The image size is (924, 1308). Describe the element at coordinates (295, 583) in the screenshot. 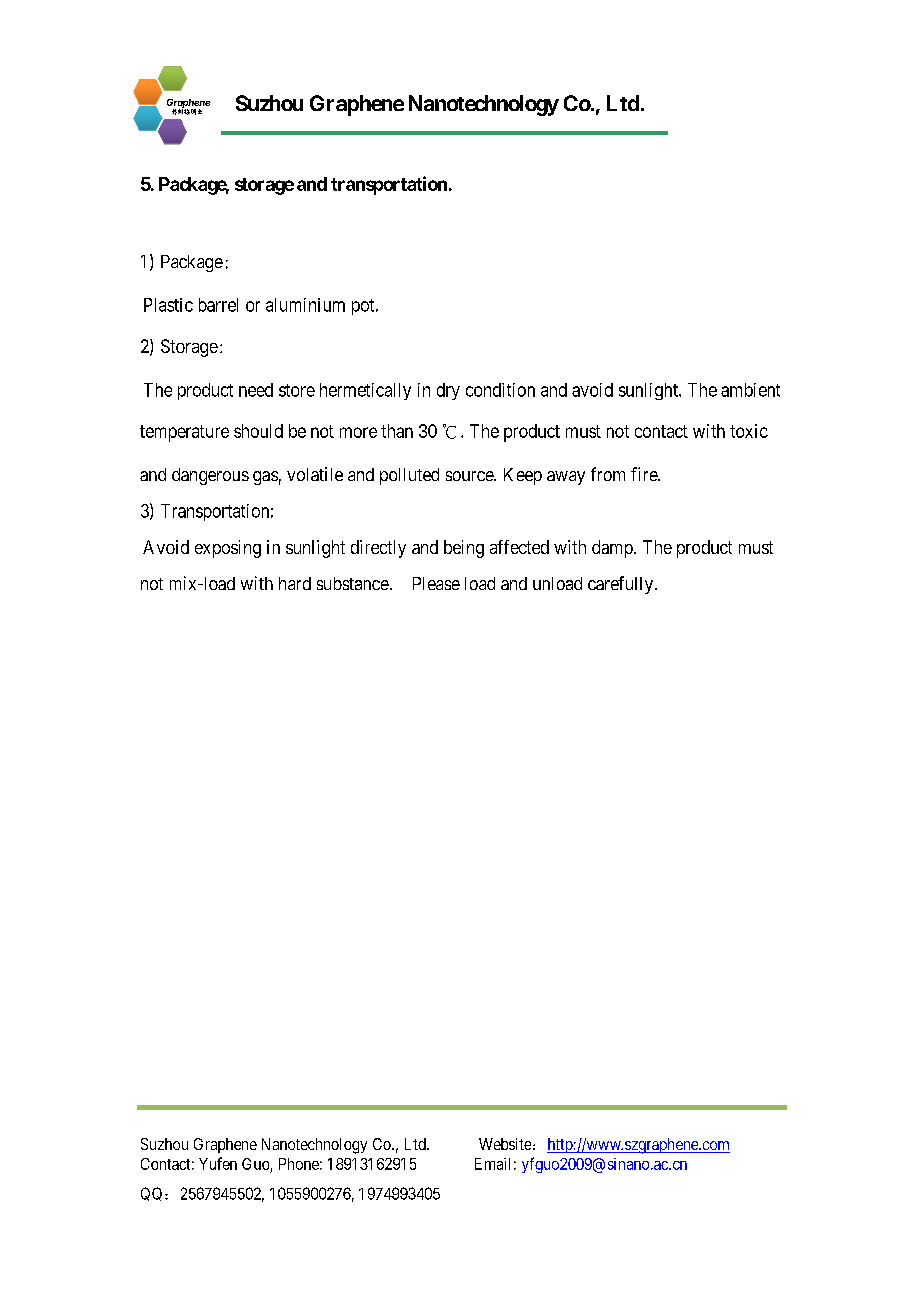

I see `hard` at that location.
